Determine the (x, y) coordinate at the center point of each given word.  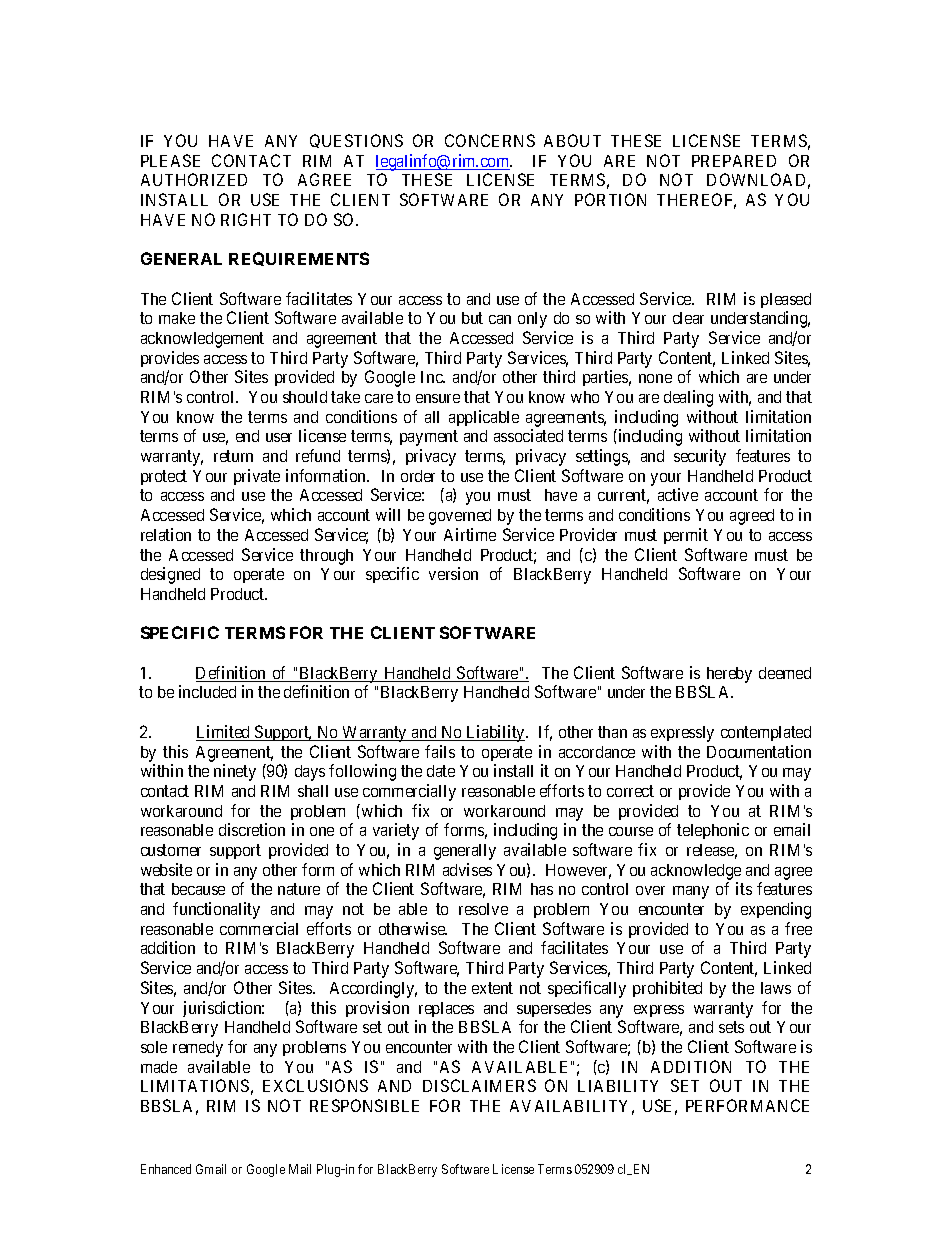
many (691, 892)
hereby (729, 675)
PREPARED (734, 161)
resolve (483, 909)
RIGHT (246, 219)
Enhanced (166, 1169)
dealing (688, 398)
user (279, 437)
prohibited (667, 989)
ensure (438, 398)
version (453, 573)
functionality (216, 910)
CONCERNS (490, 140)
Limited (224, 733)
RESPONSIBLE (364, 1105)
